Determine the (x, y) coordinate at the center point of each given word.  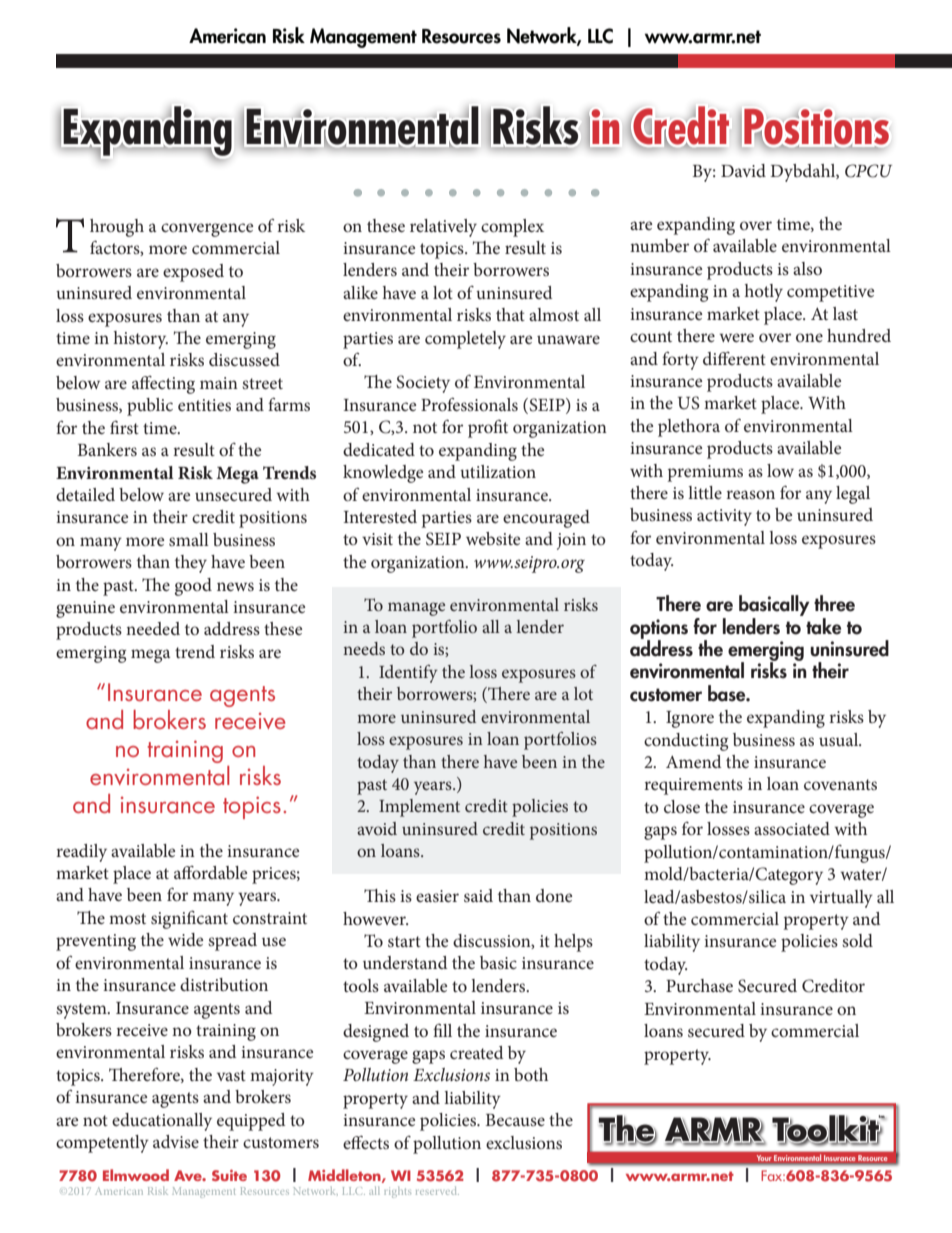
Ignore (690, 719)
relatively (443, 228)
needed (153, 628)
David (743, 170)
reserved (437, 1190)
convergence (207, 230)
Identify (408, 674)
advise (176, 1141)
